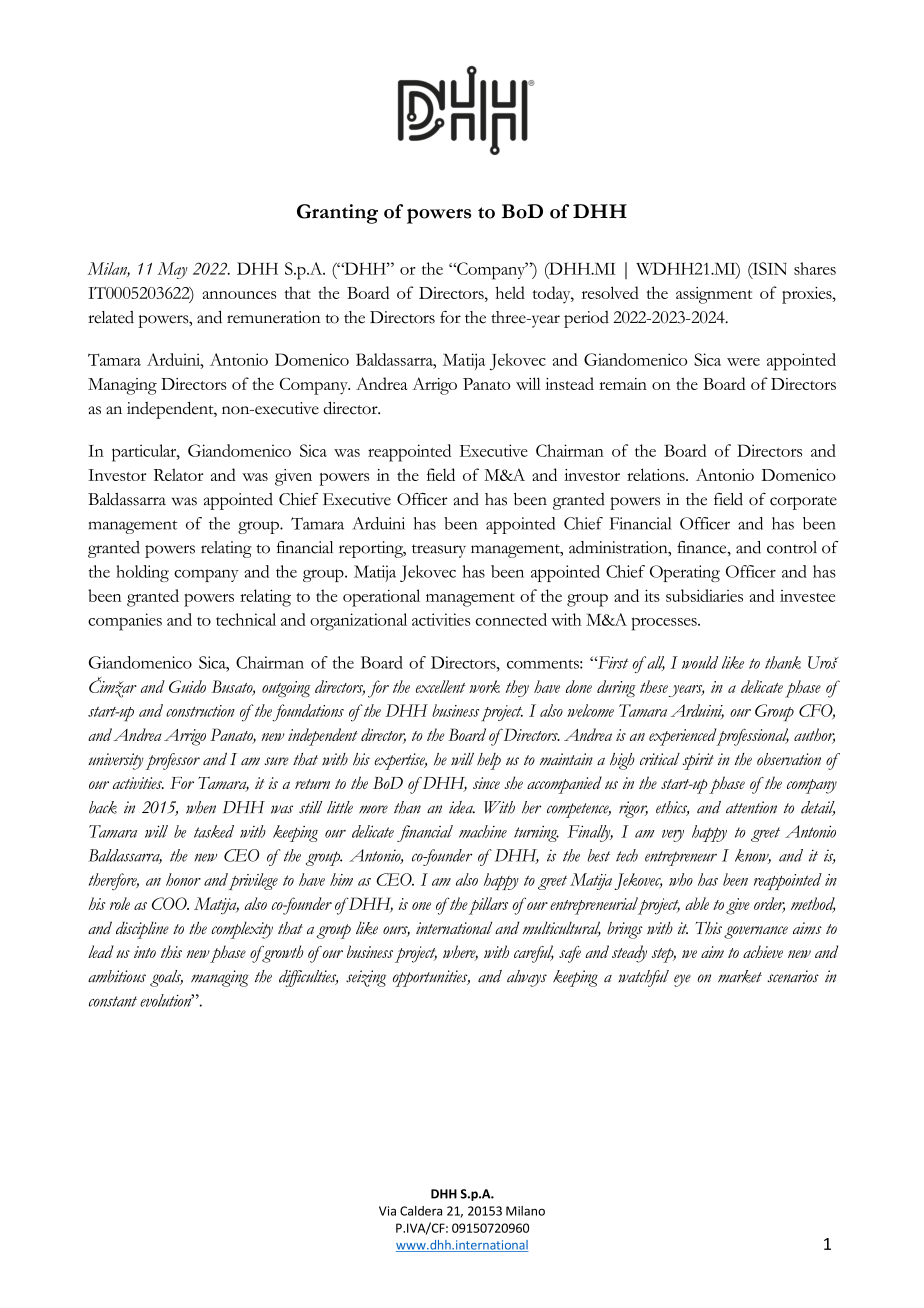  I want to click on holding, so click(142, 573).
